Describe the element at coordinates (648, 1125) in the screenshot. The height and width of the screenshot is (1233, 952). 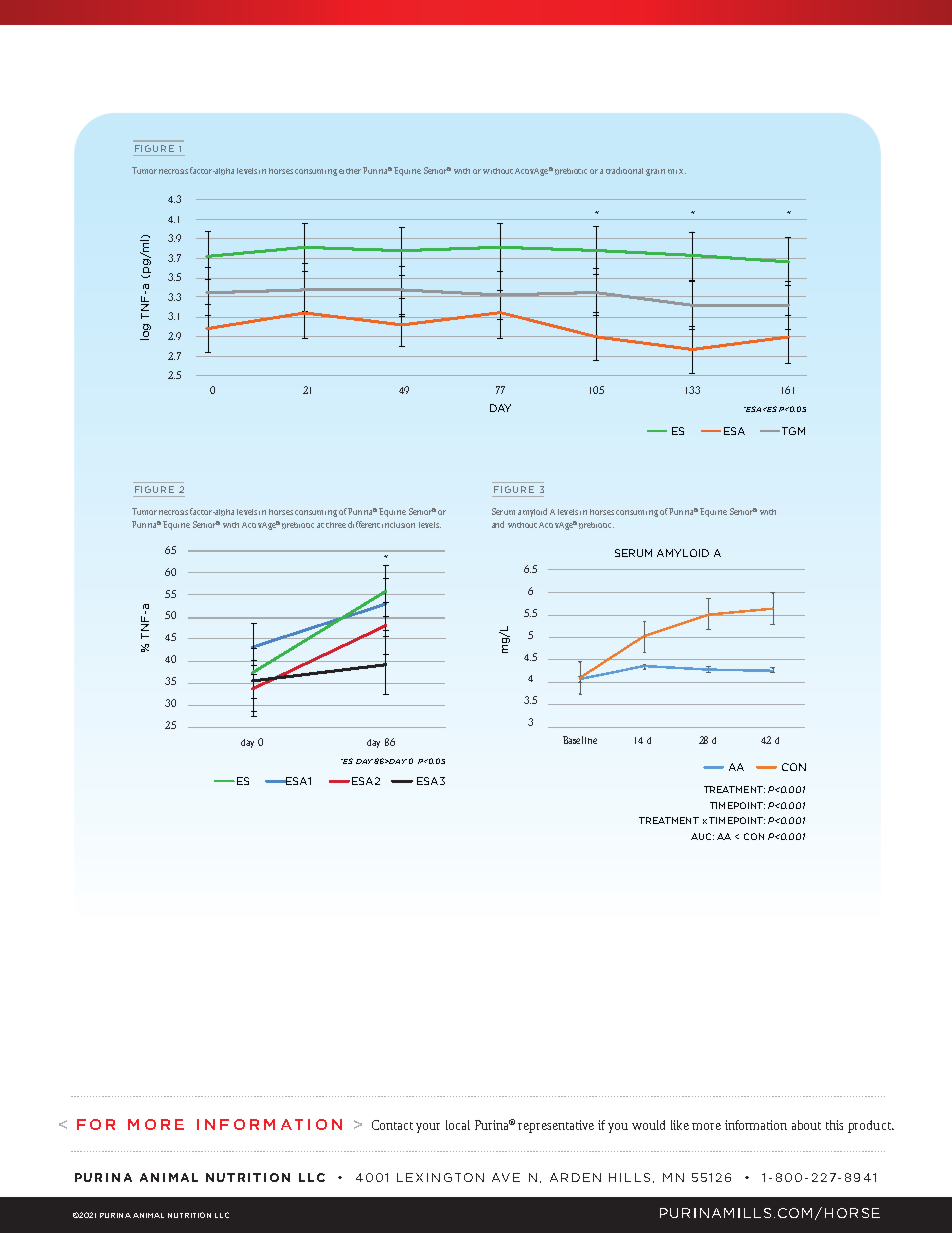
I see `would` at that location.
